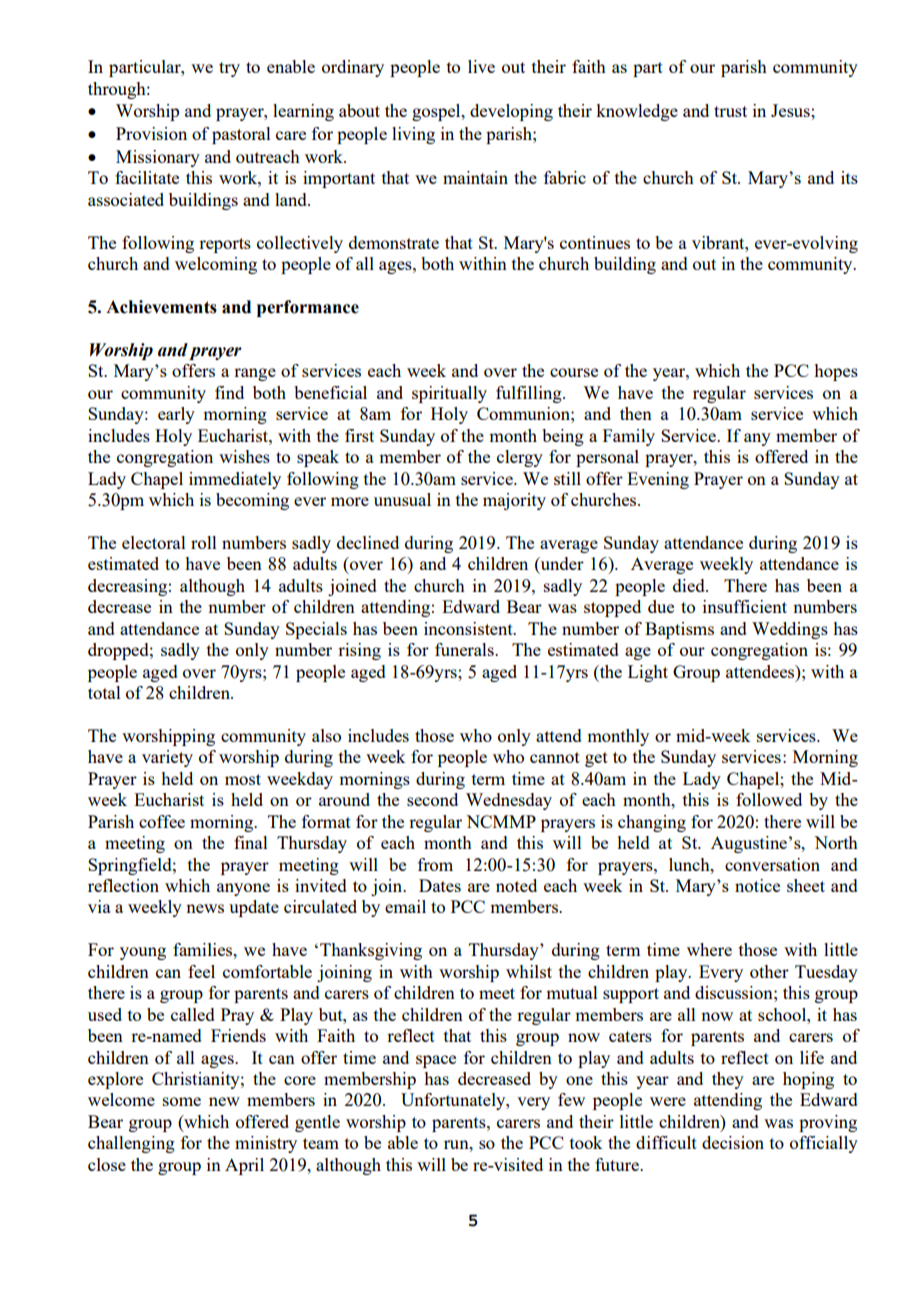  Describe the element at coordinates (745, 606) in the screenshot. I see `insufficient` at that location.
